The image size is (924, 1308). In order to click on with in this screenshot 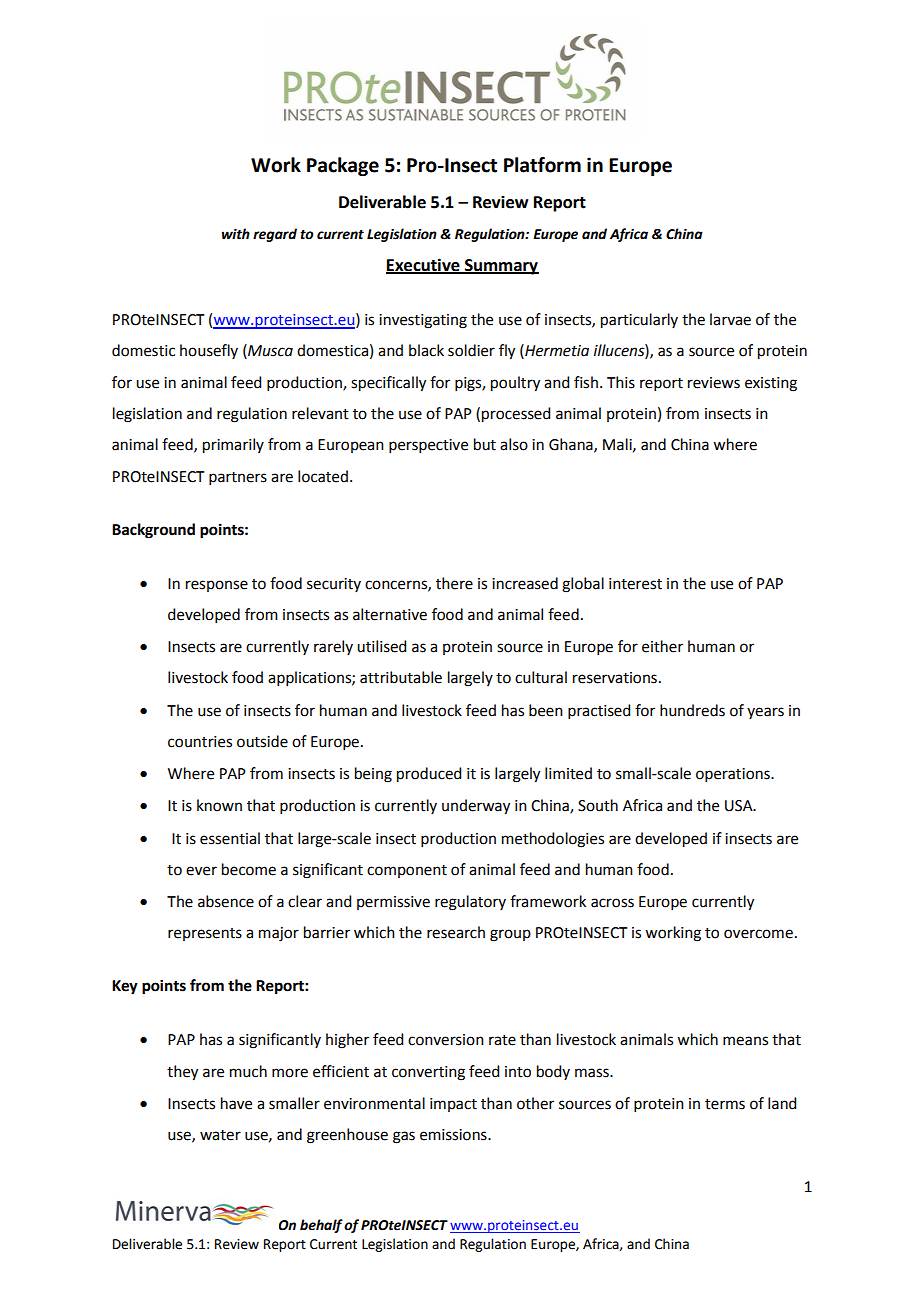, I will do `click(236, 234)`.
